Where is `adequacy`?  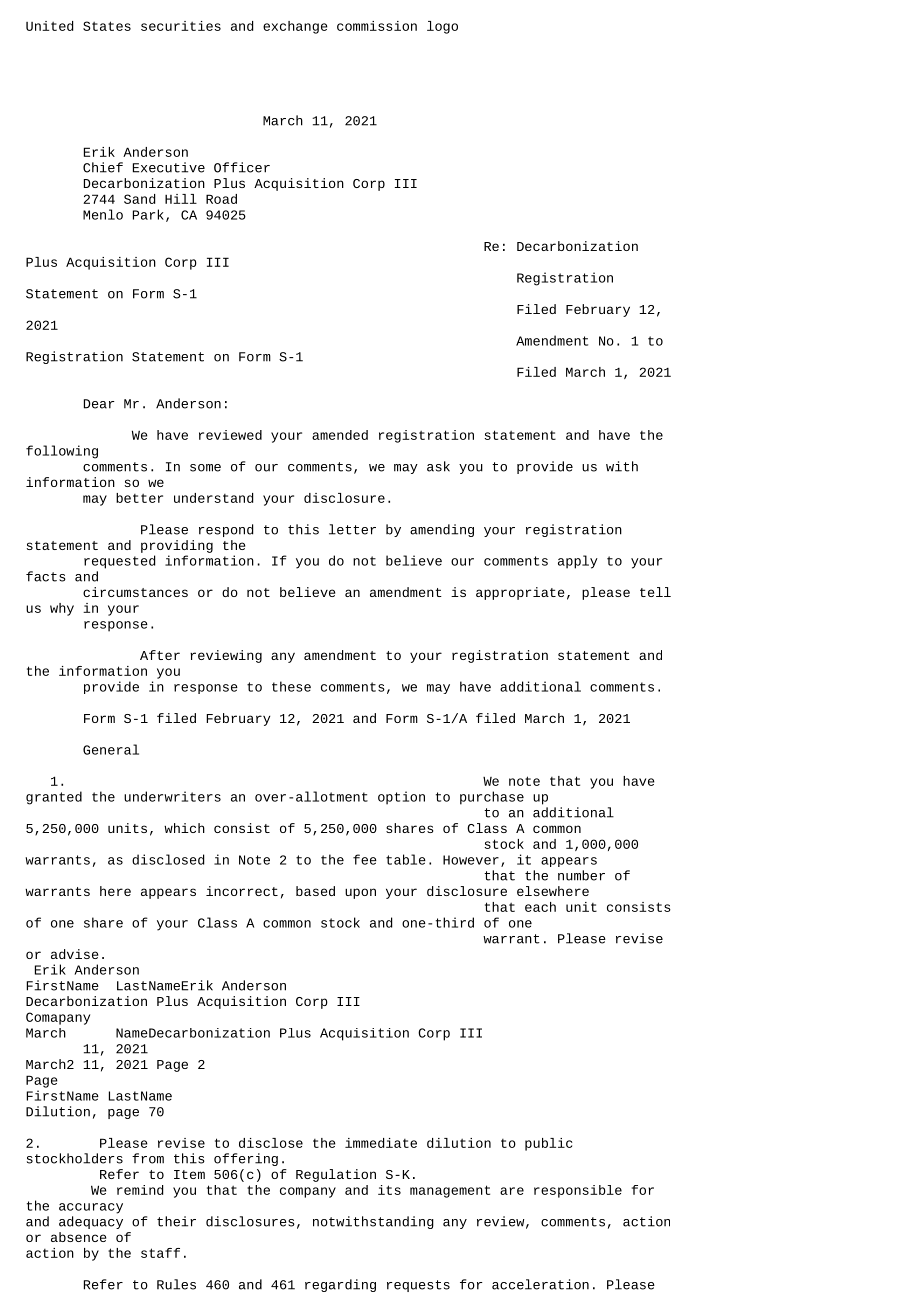
adequacy is located at coordinates (91, 1222).
